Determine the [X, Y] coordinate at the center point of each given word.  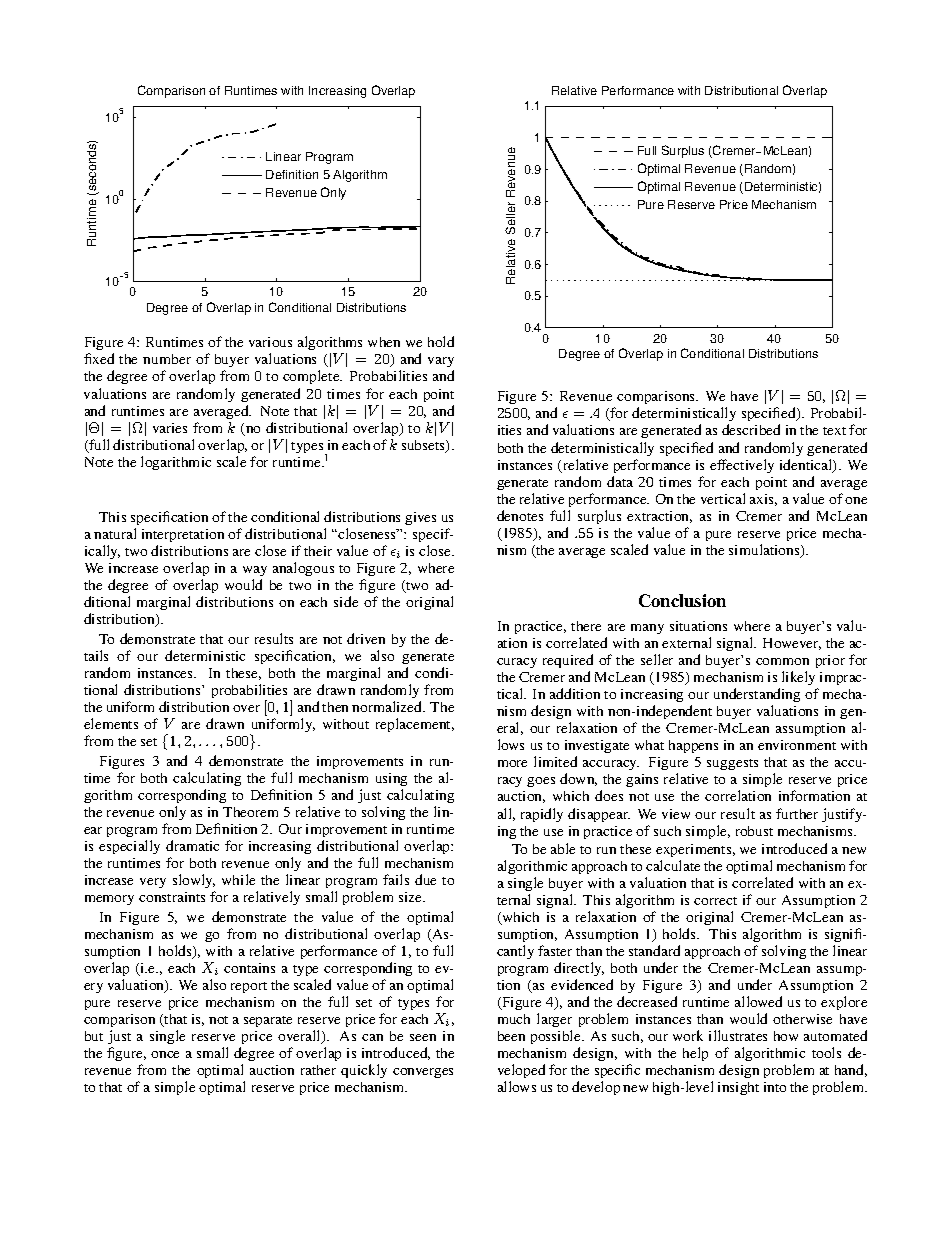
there [586, 626]
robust [754, 831]
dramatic [192, 845]
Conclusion [682, 600]
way [255, 571]
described [751, 429]
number [167, 359]
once [165, 1054]
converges [423, 1073]
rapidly [542, 815]
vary [441, 364]
